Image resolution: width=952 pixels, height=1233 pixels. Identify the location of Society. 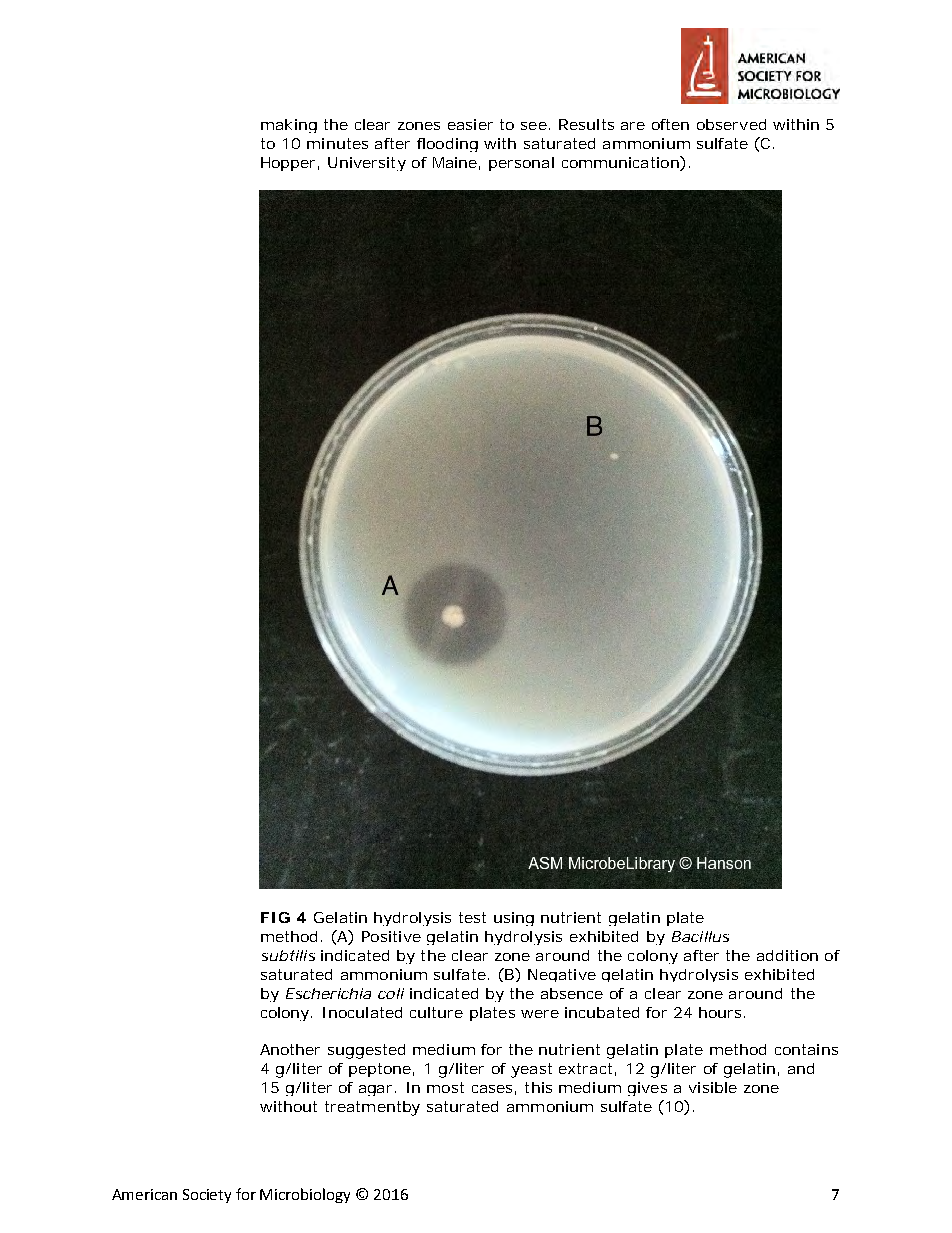
(207, 1196).
